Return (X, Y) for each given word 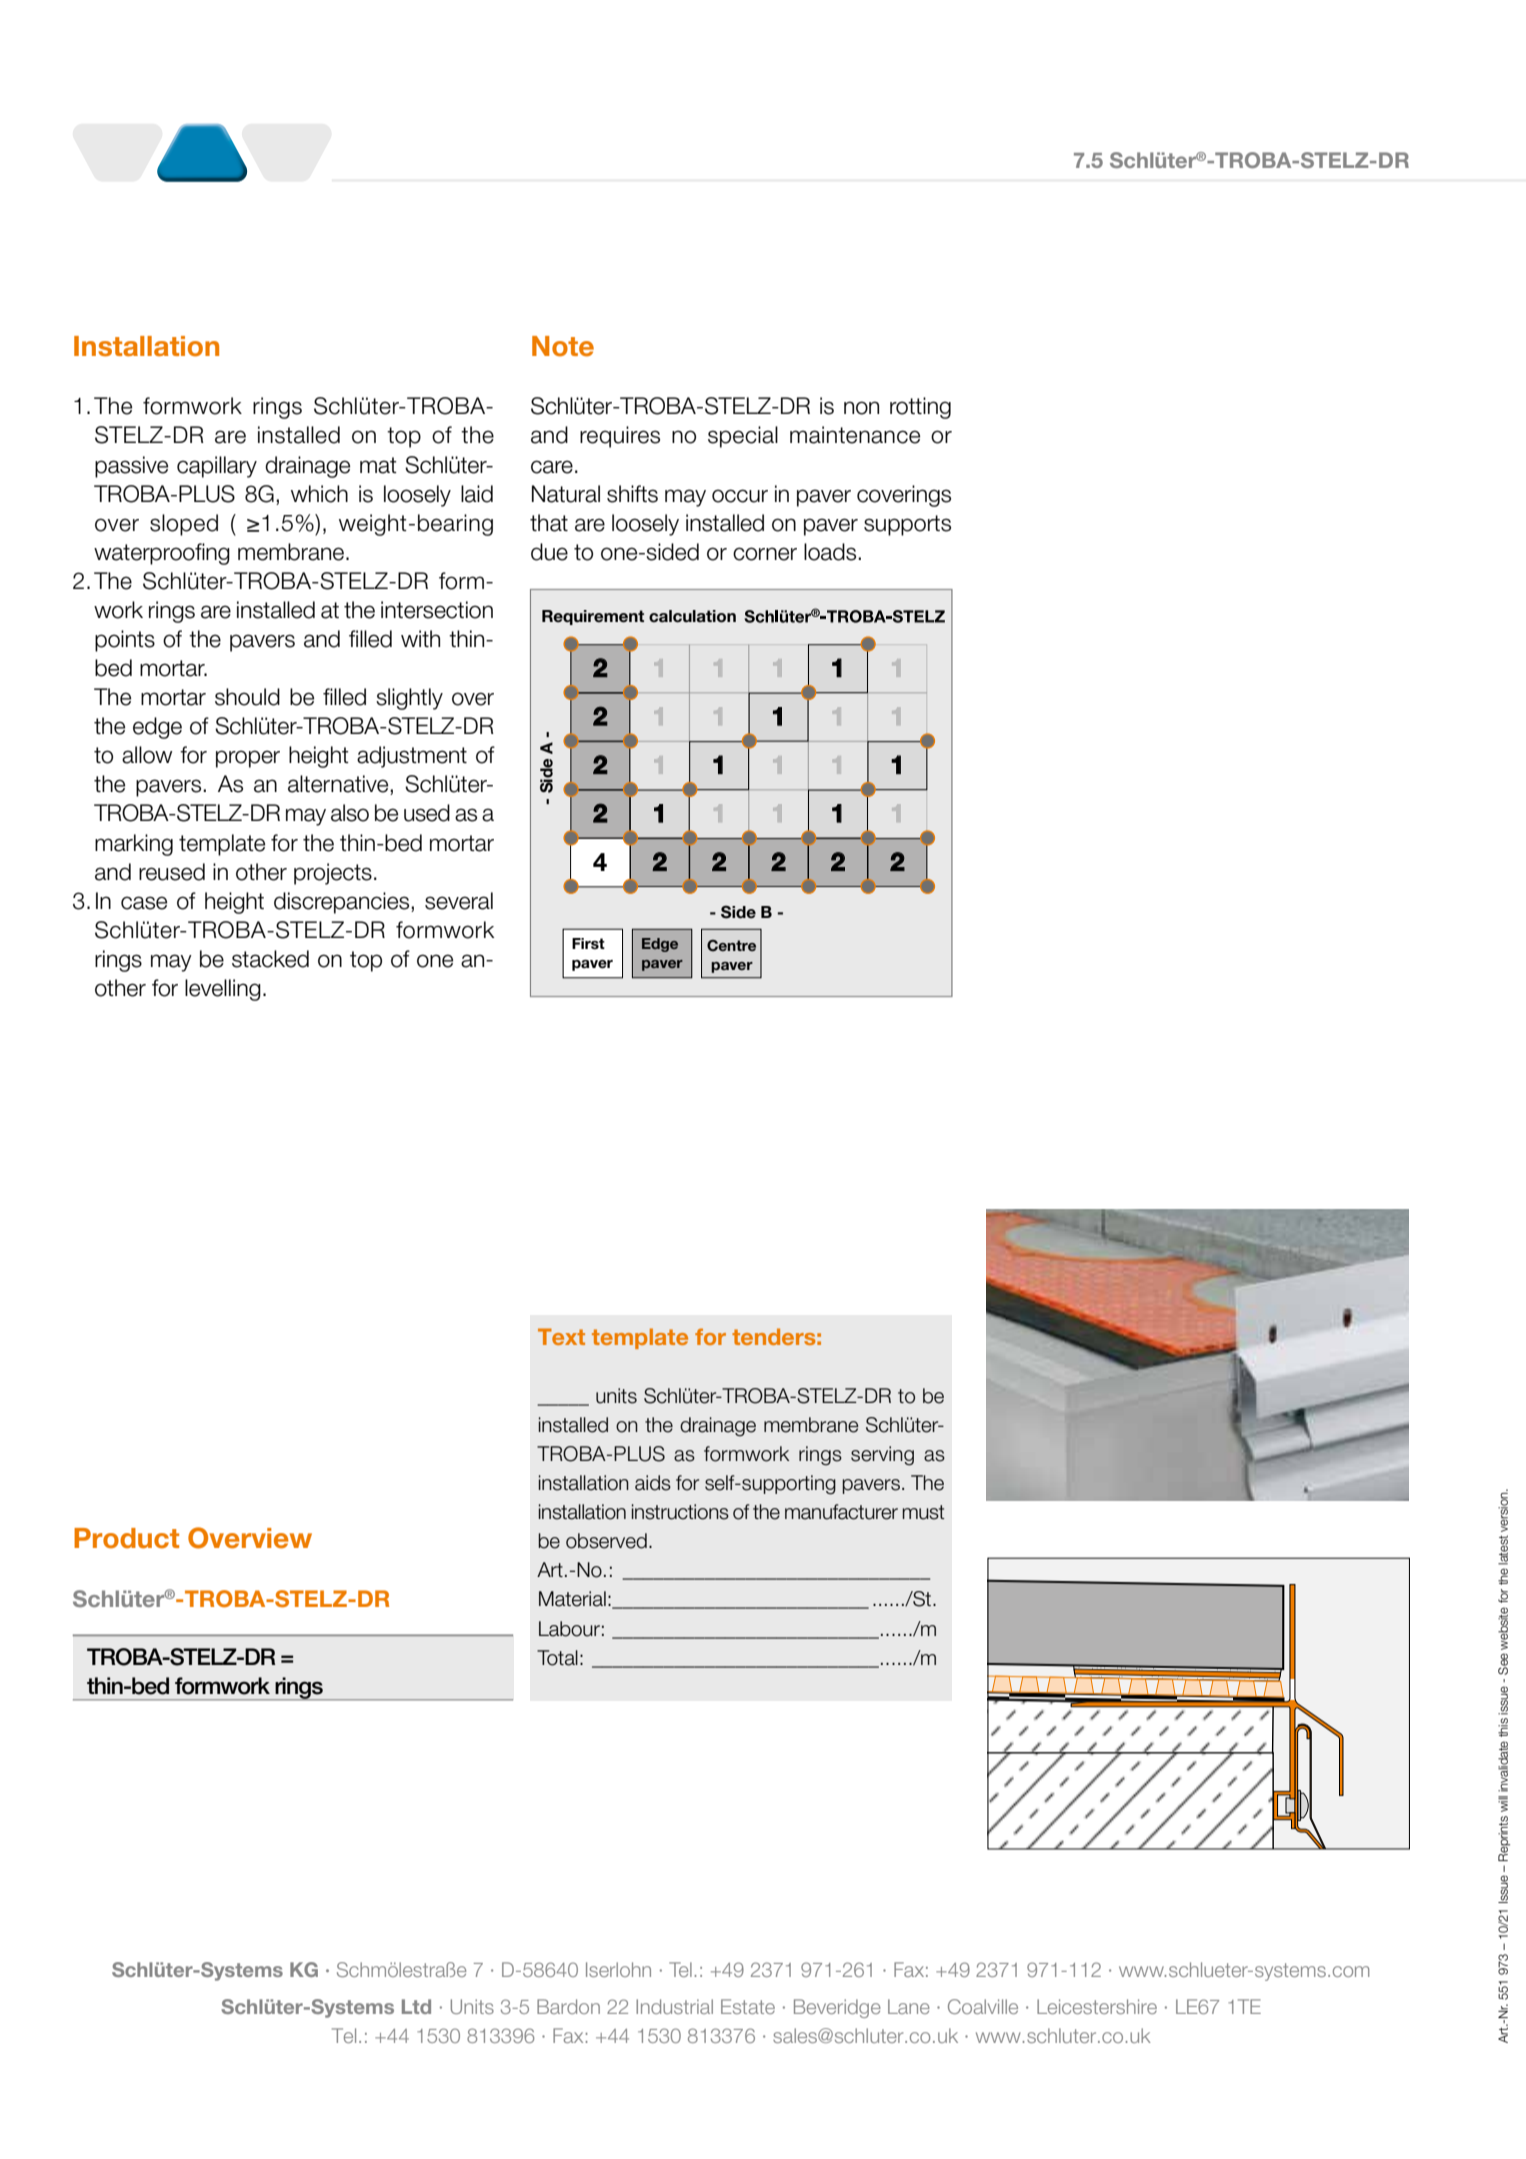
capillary (217, 467)
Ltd (416, 2006)
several (459, 901)
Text (561, 1336)
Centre (731, 946)
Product (126, 1538)
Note (563, 346)
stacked (270, 959)
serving (882, 1456)
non (861, 408)
